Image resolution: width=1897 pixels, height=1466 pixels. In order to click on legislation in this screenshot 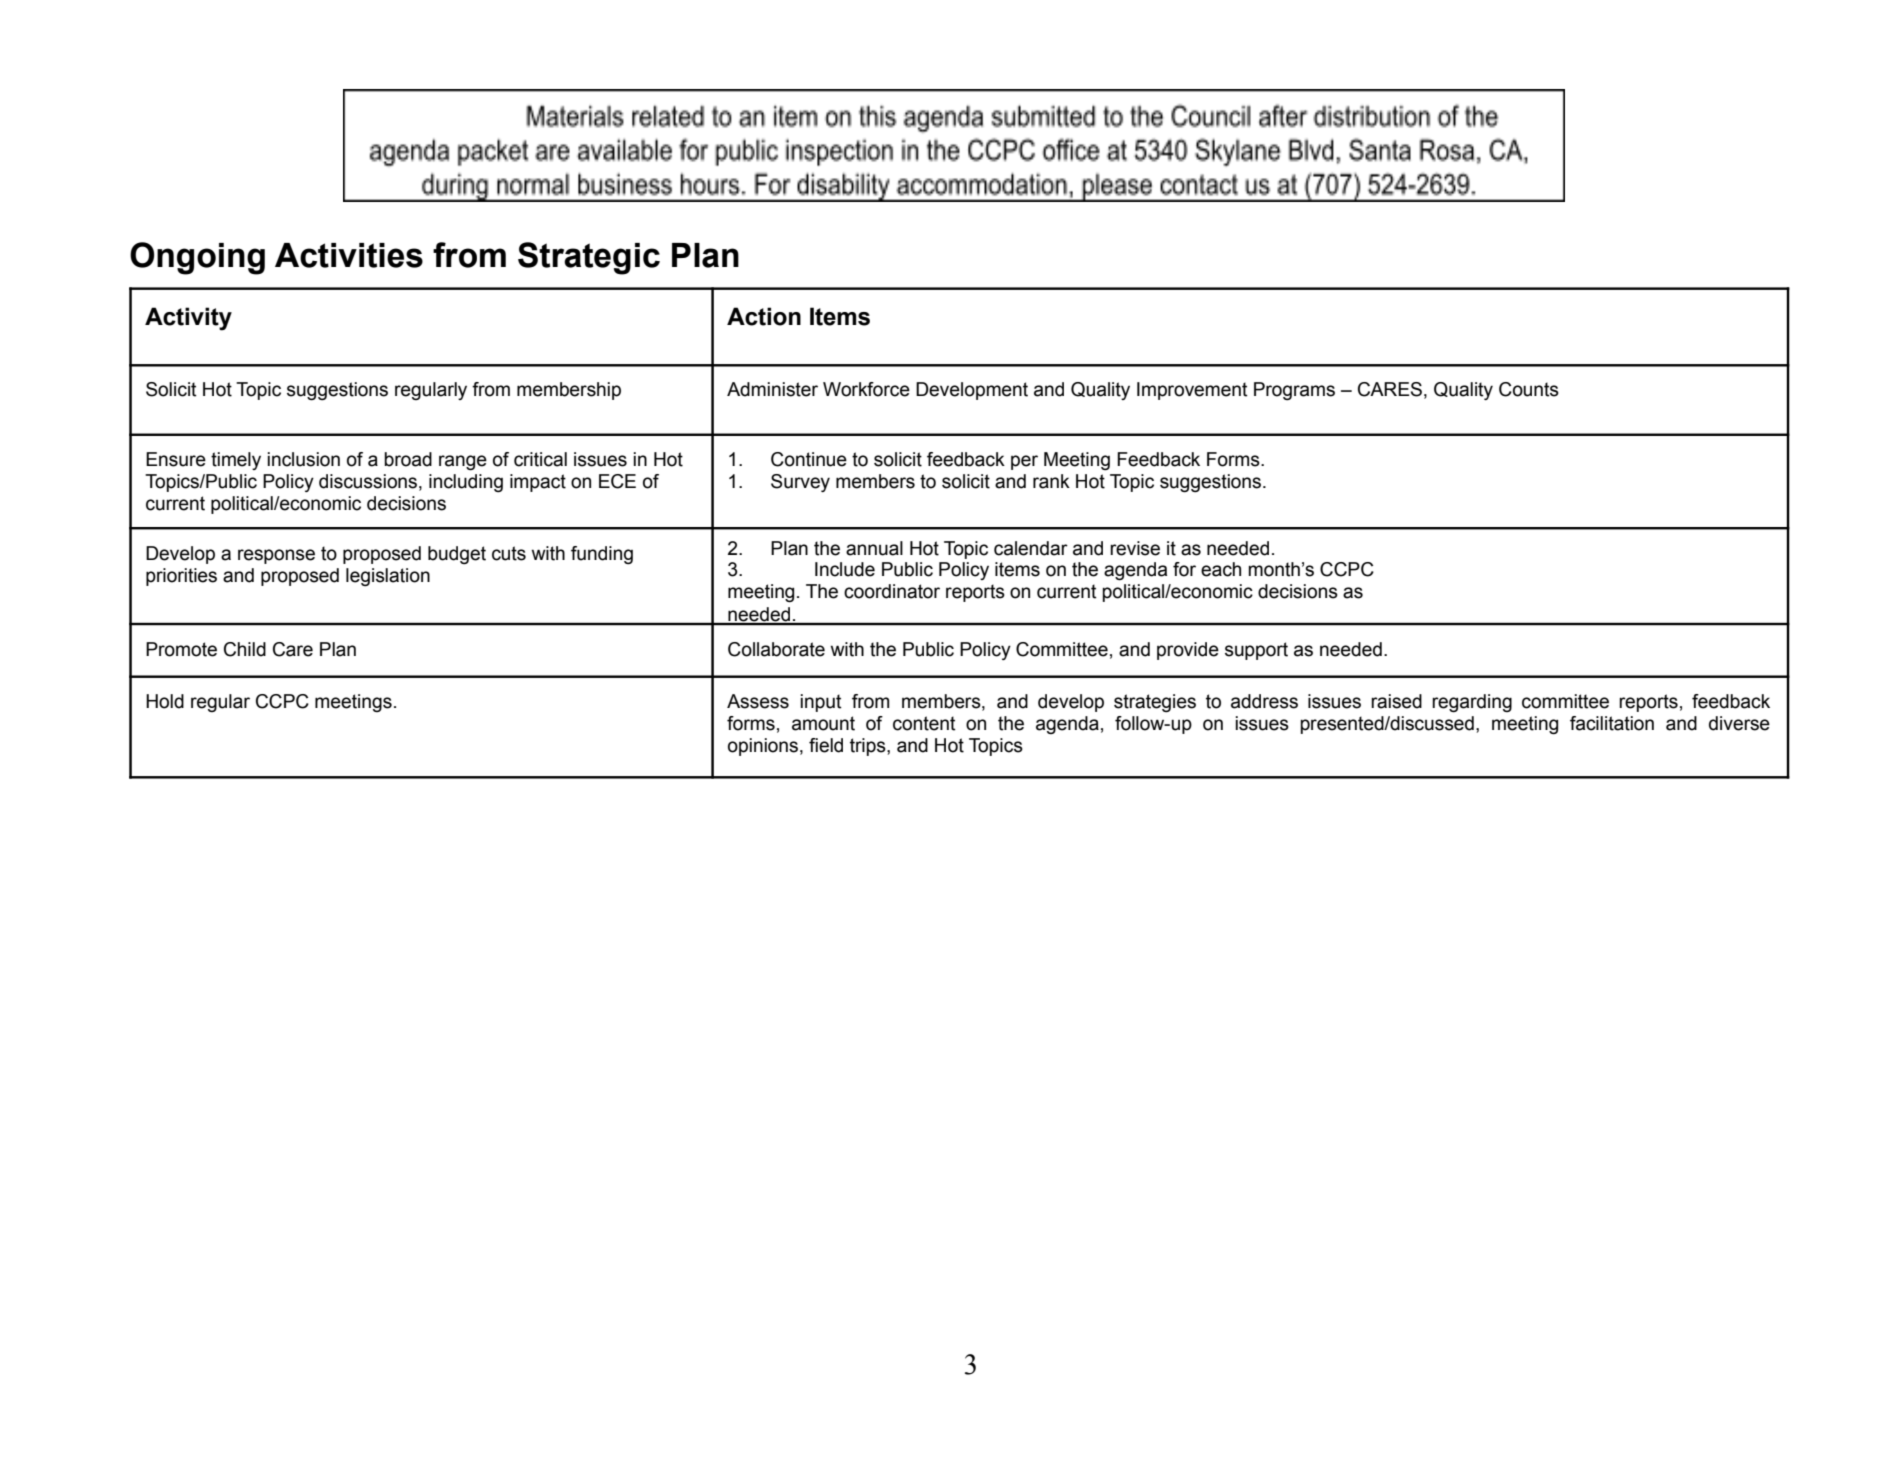, I will do `click(388, 577)`.
